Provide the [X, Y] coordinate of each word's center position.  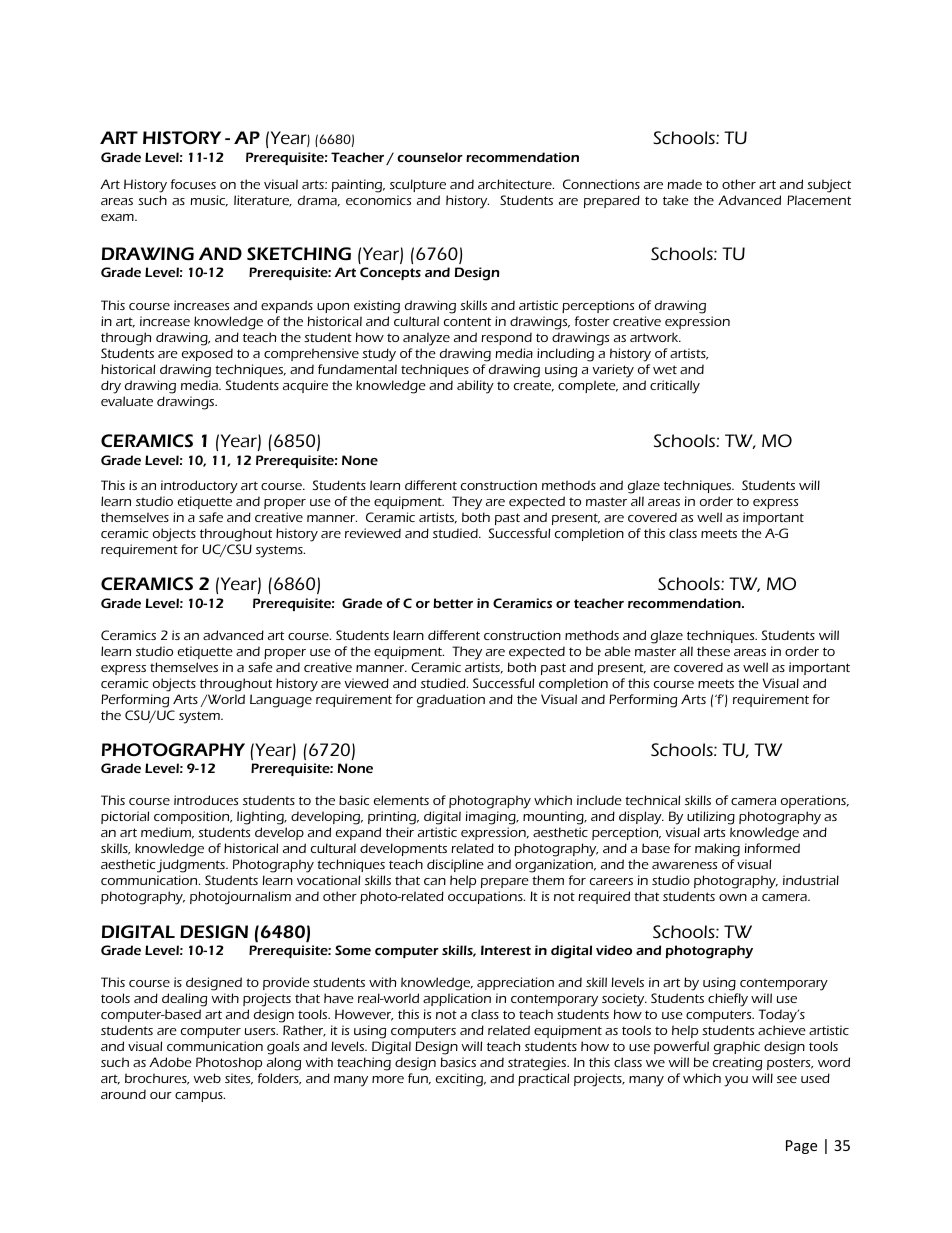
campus [200, 1097]
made [684, 184]
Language [281, 701]
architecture [516, 184]
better [453, 603]
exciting [461, 1080]
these [713, 651]
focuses [193, 184]
